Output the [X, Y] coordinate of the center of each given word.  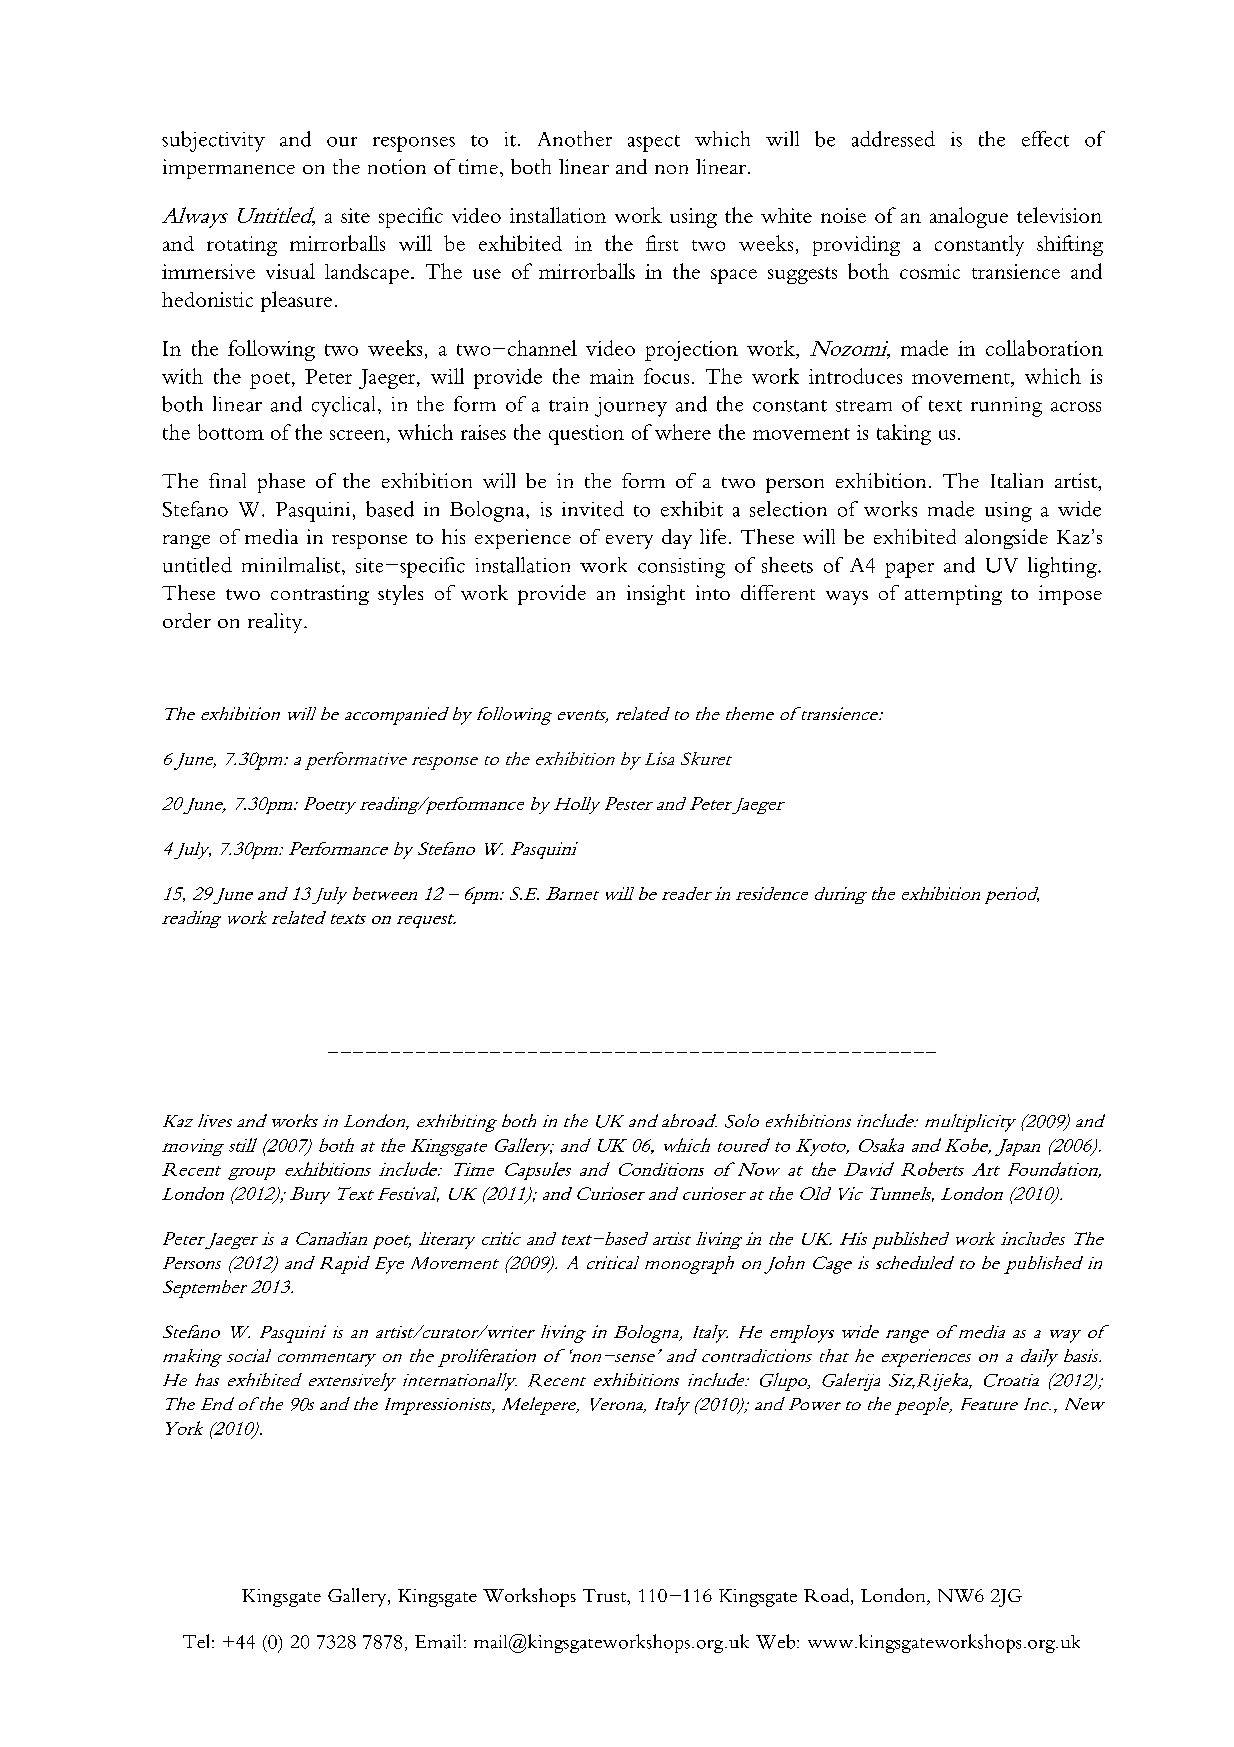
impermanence [229, 169]
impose [1070, 595]
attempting [953, 595]
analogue [969, 217]
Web [777, 1641]
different [778, 592]
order [187, 620]
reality [276, 623]
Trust [605, 1595]
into [713, 592]
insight [656, 595]
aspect [654, 143]
